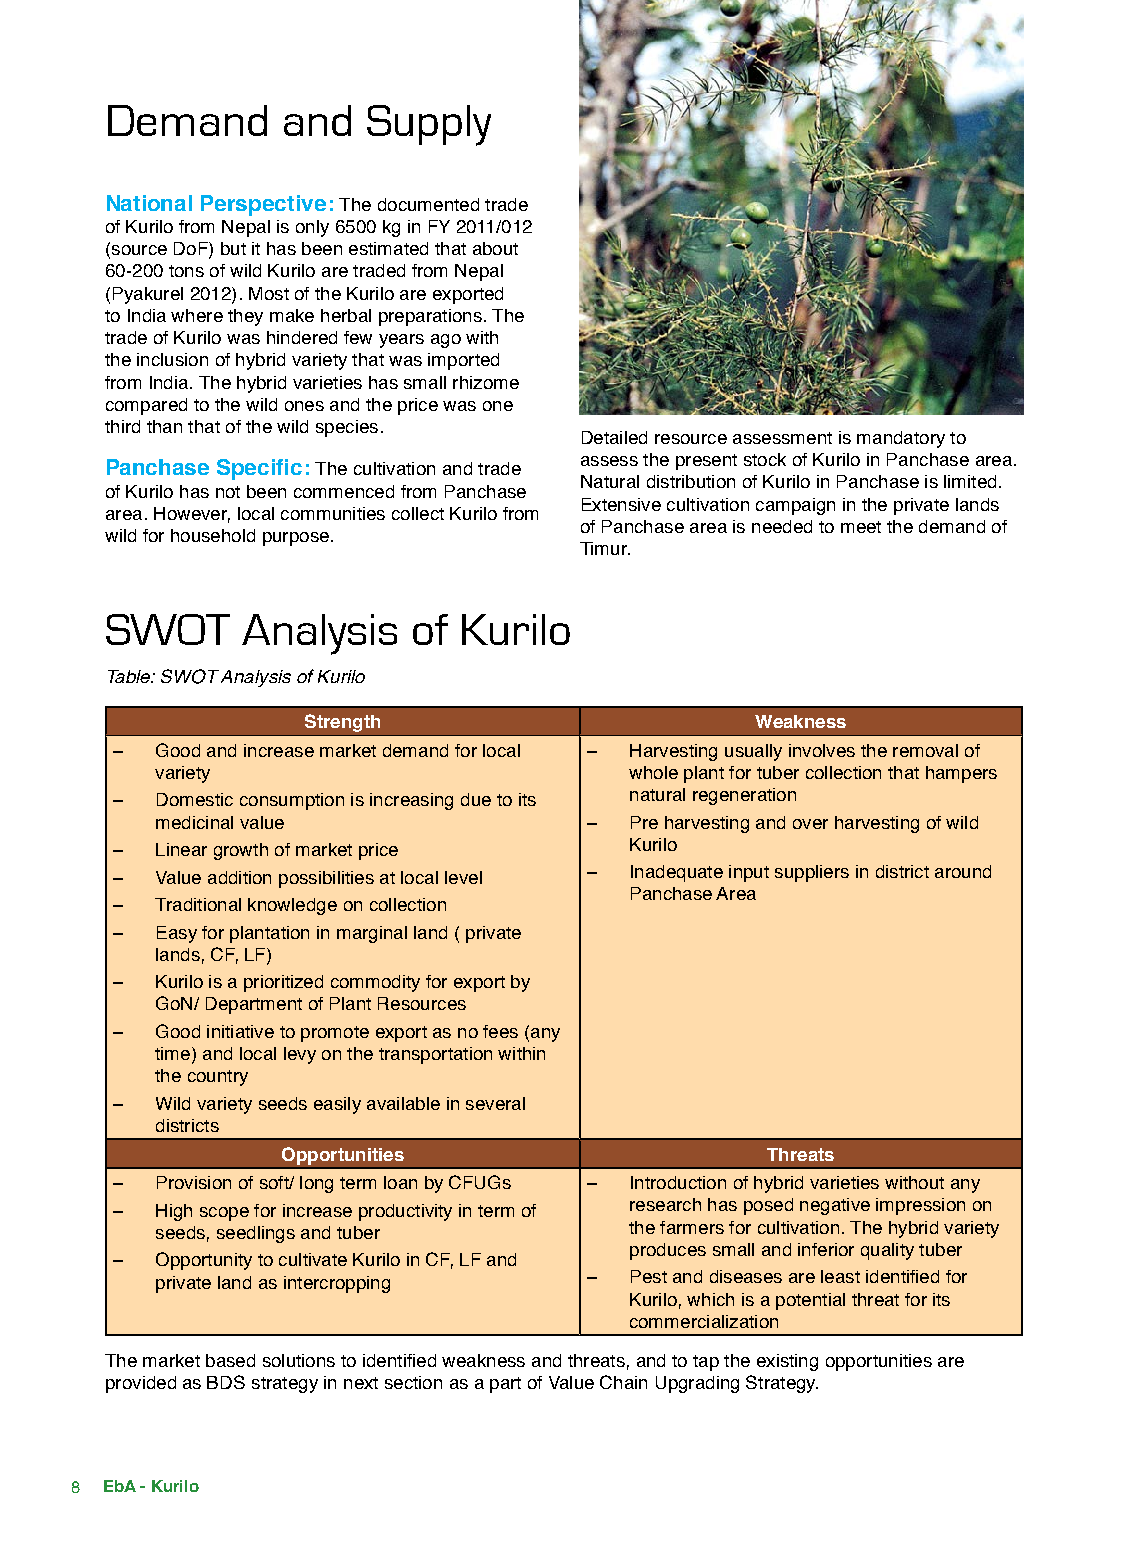 Image resolution: width=1128 pixels, height=1548 pixels. I want to click on Timur, so click(604, 548).
